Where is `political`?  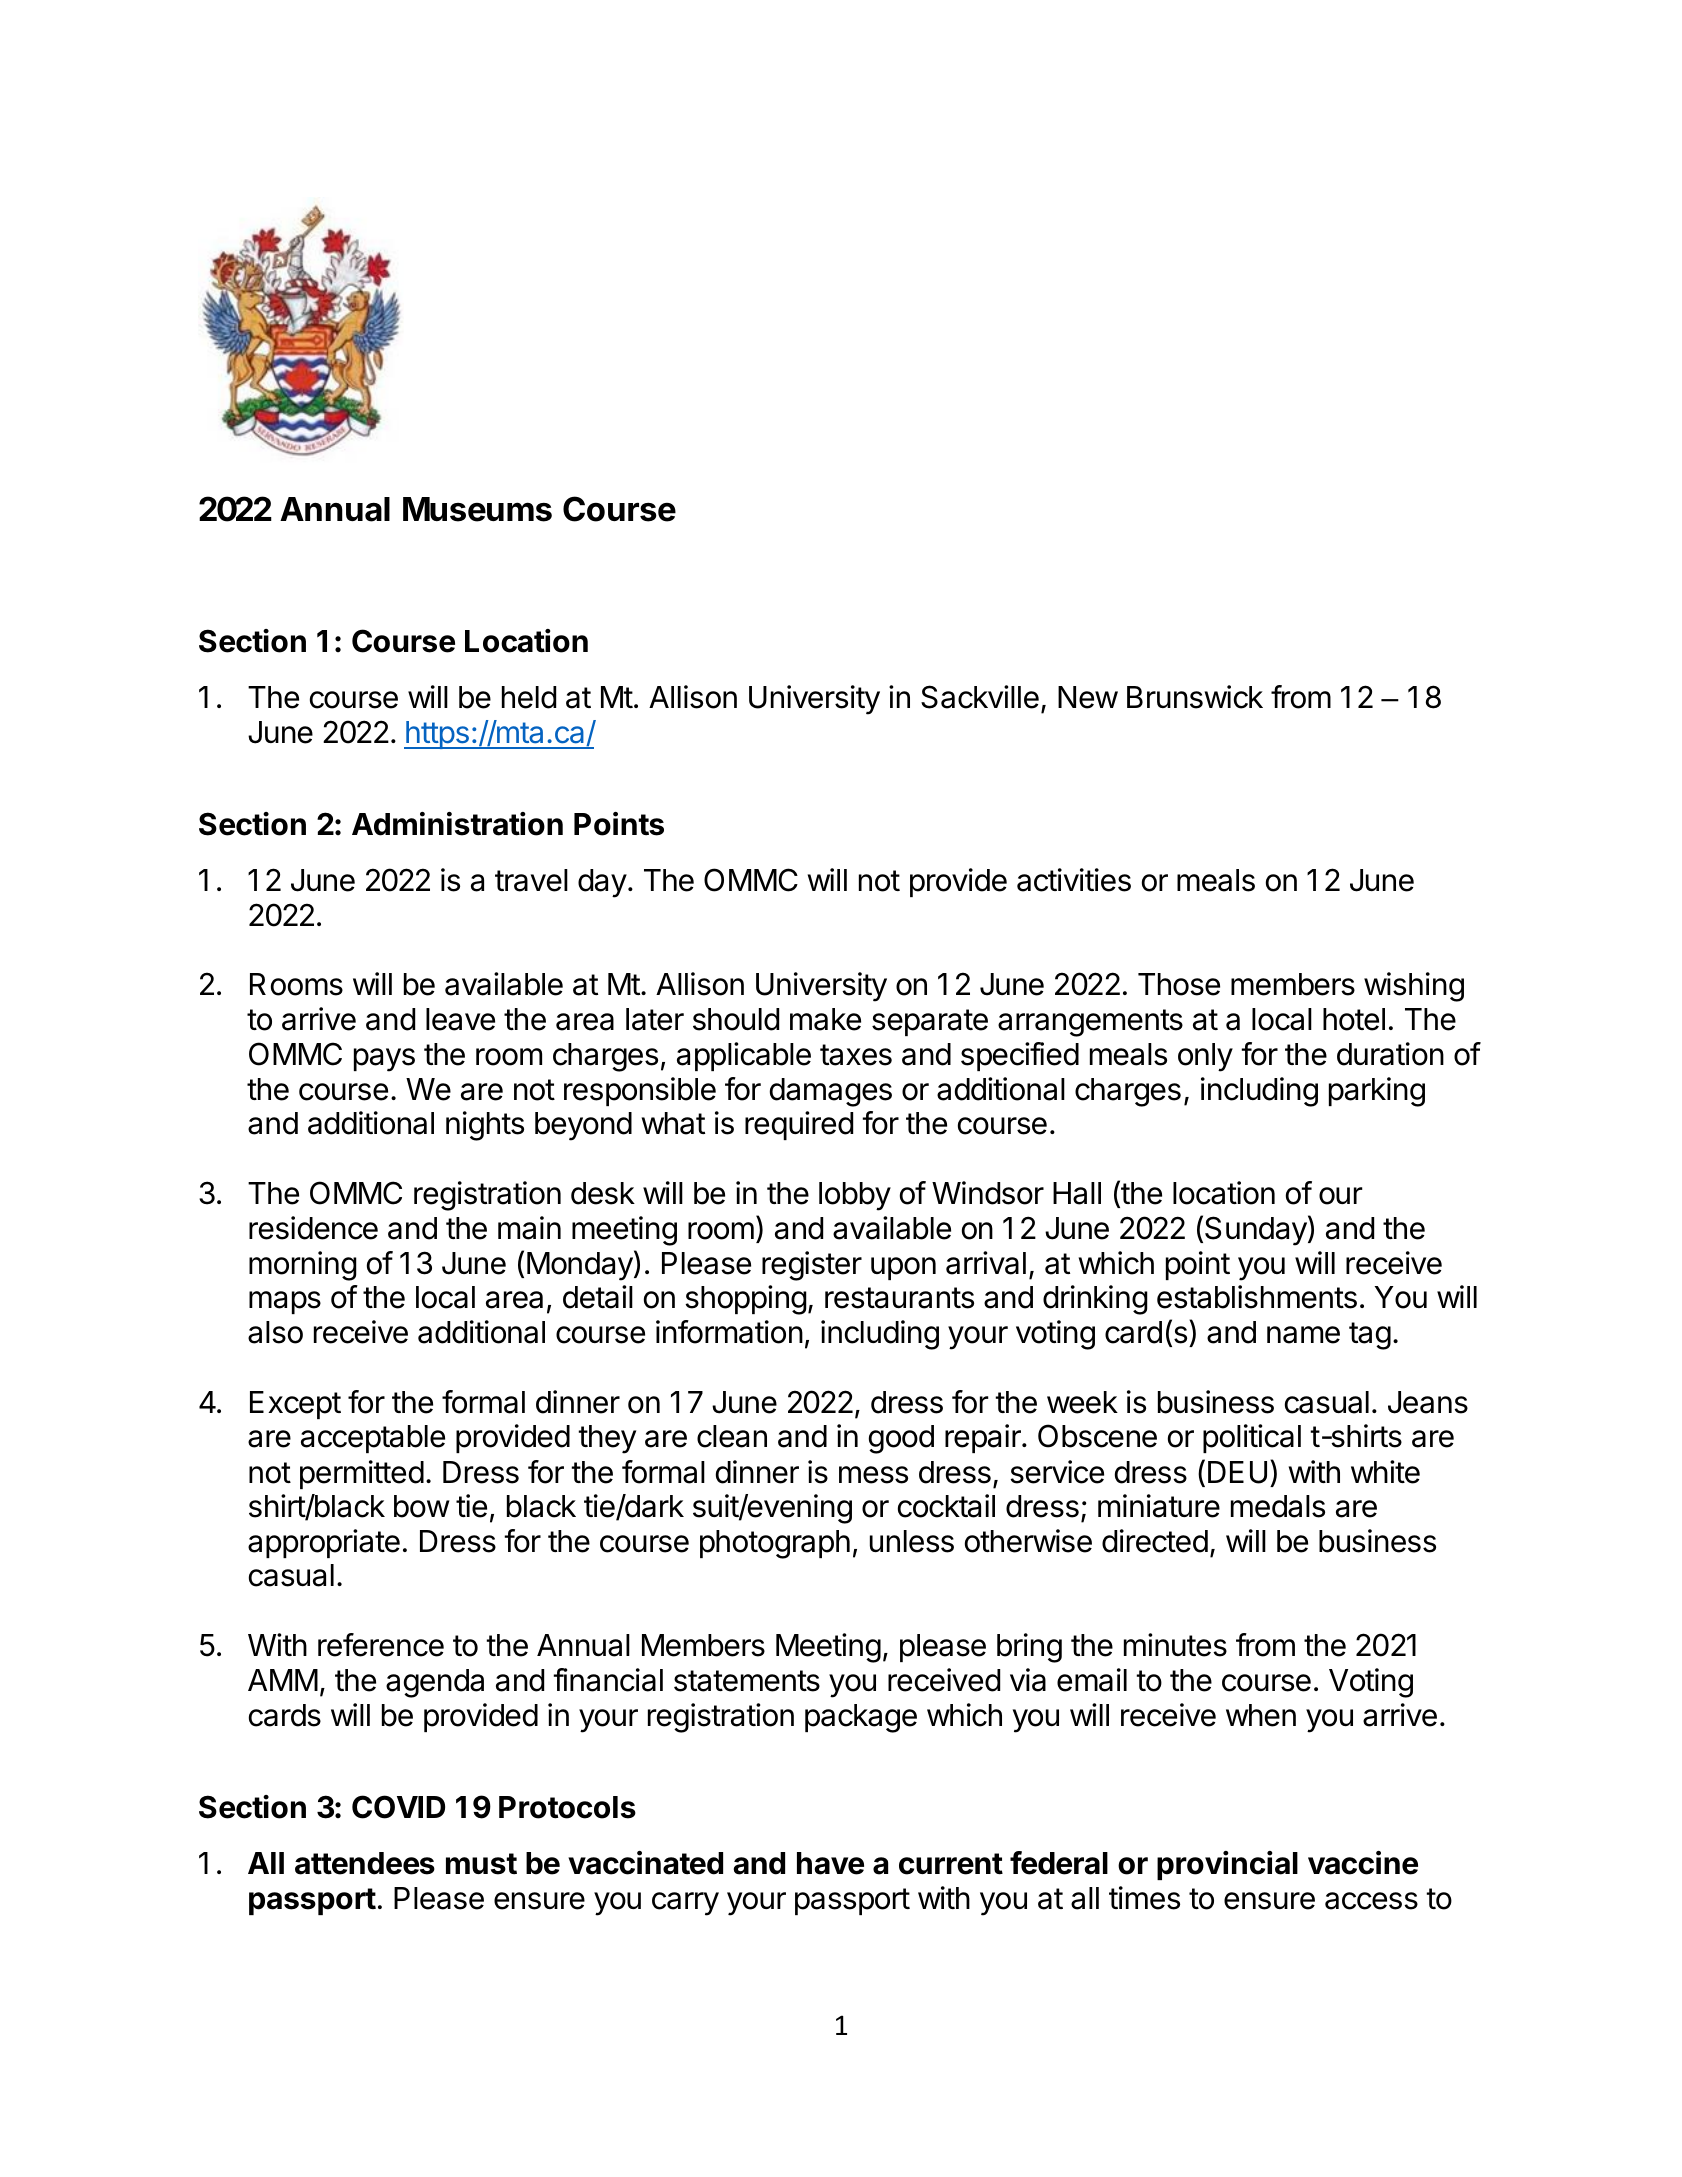 political is located at coordinates (1252, 1438).
